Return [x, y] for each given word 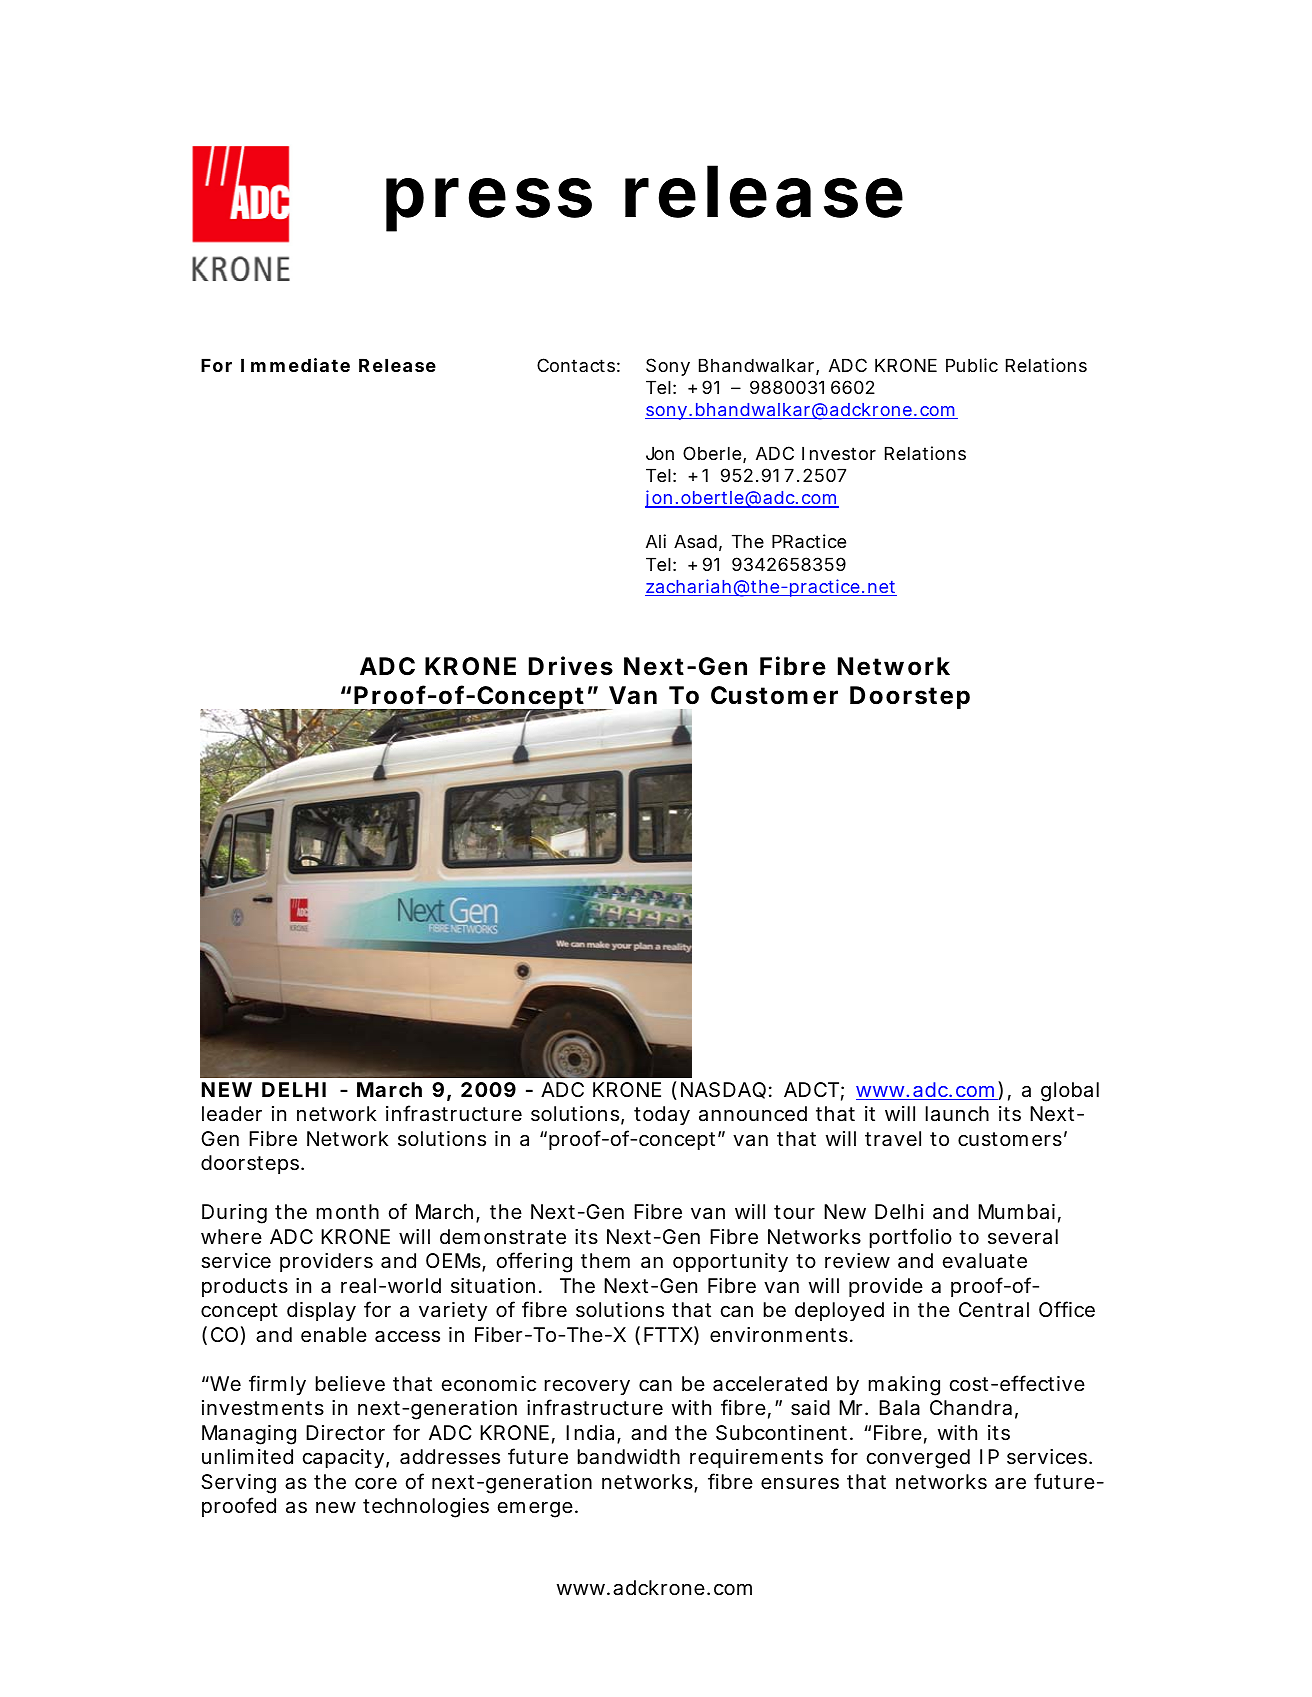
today [662, 1115]
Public [972, 365]
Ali [656, 541]
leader [232, 1114]
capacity [346, 1458]
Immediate [295, 365]
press [489, 205]
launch [957, 1114]
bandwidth [629, 1457]
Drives [571, 666]
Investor [839, 453]
